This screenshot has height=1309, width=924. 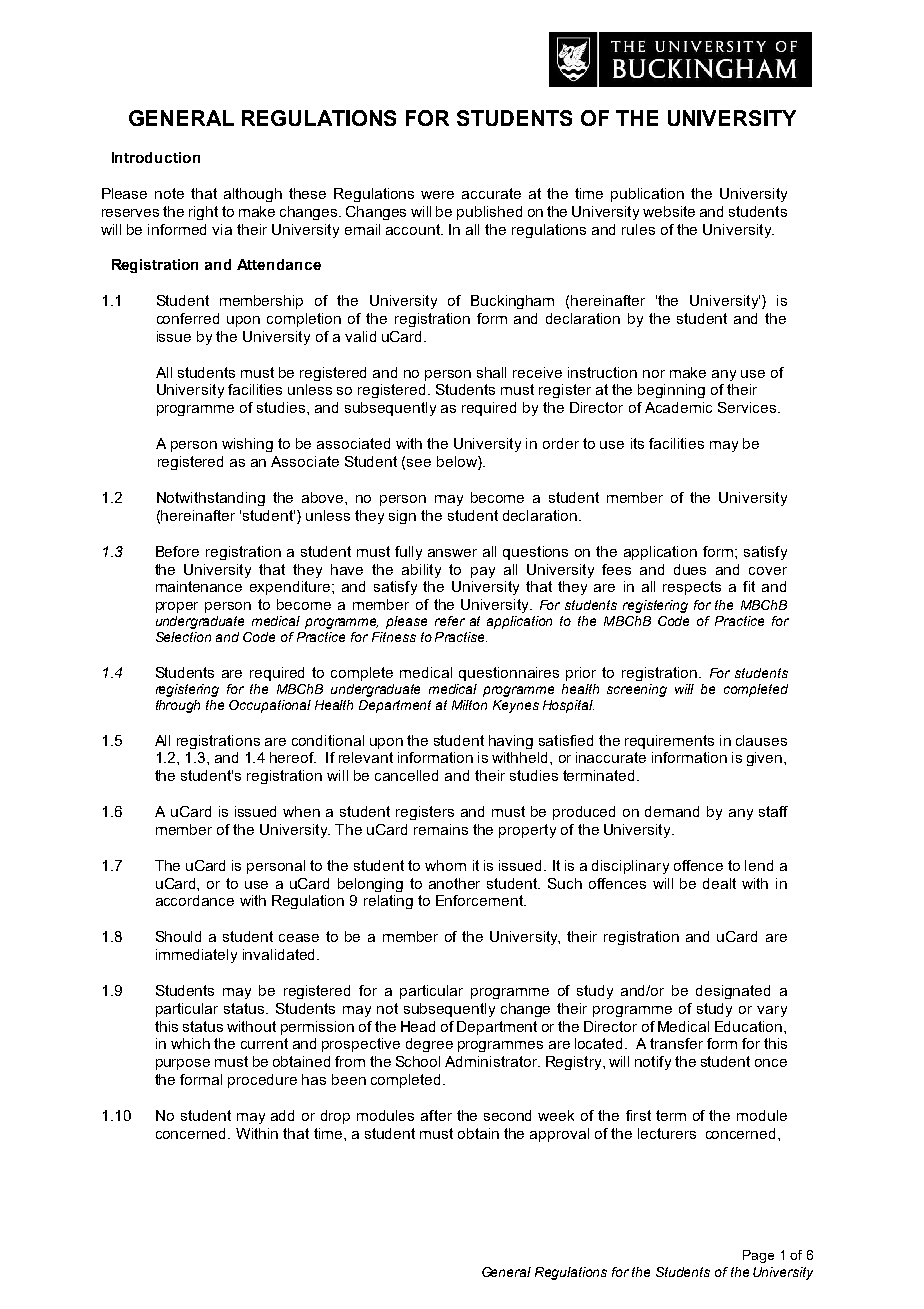 I want to click on immediately, so click(x=196, y=956).
